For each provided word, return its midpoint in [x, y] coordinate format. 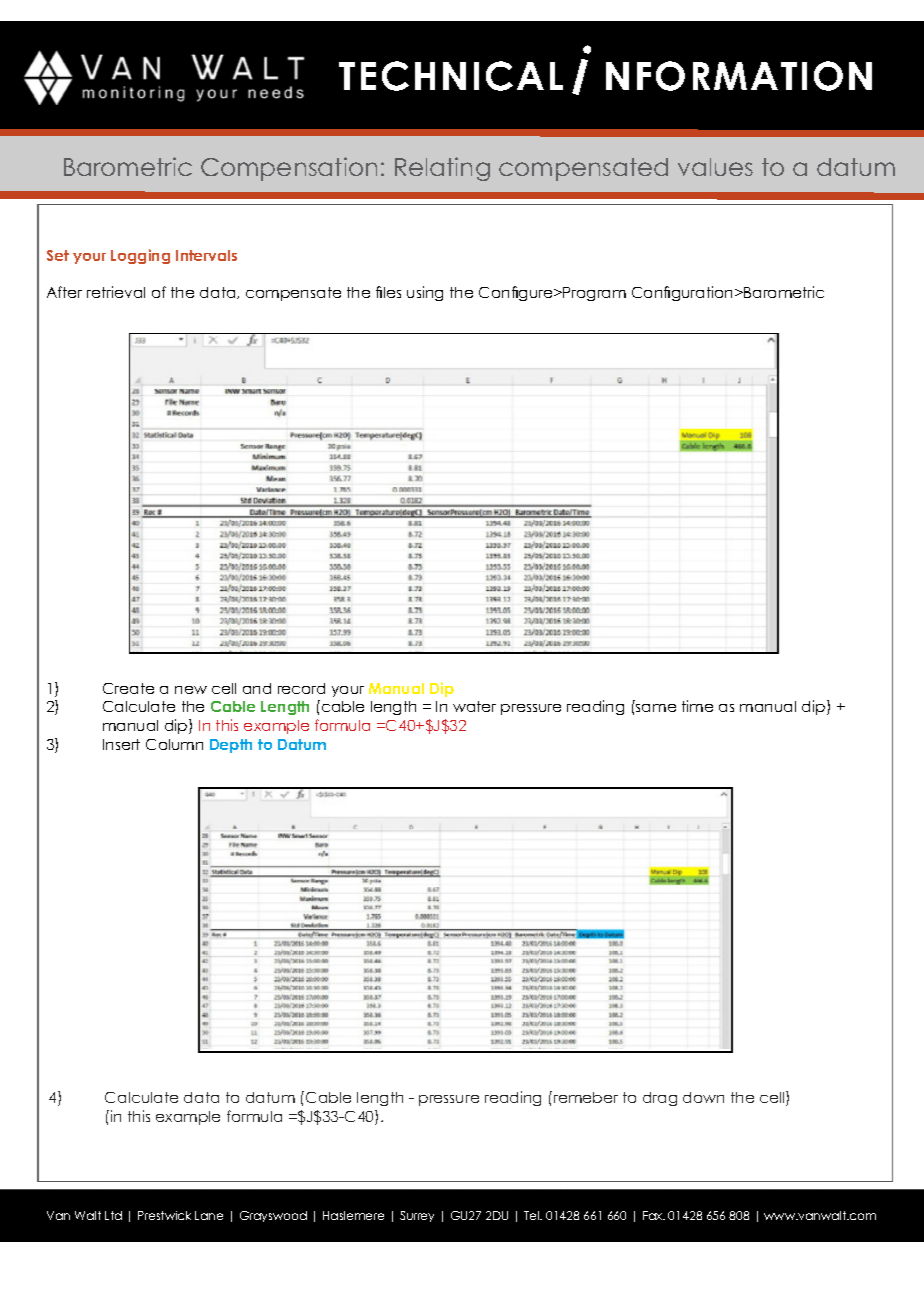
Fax [654, 1215]
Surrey [417, 1216]
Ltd [113, 1215]
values [715, 167]
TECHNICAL [451, 76]
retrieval [116, 292]
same [656, 708]
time [697, 706]
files [388, 292]
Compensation [289, 169]
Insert [121, 744]
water [474, 706]
